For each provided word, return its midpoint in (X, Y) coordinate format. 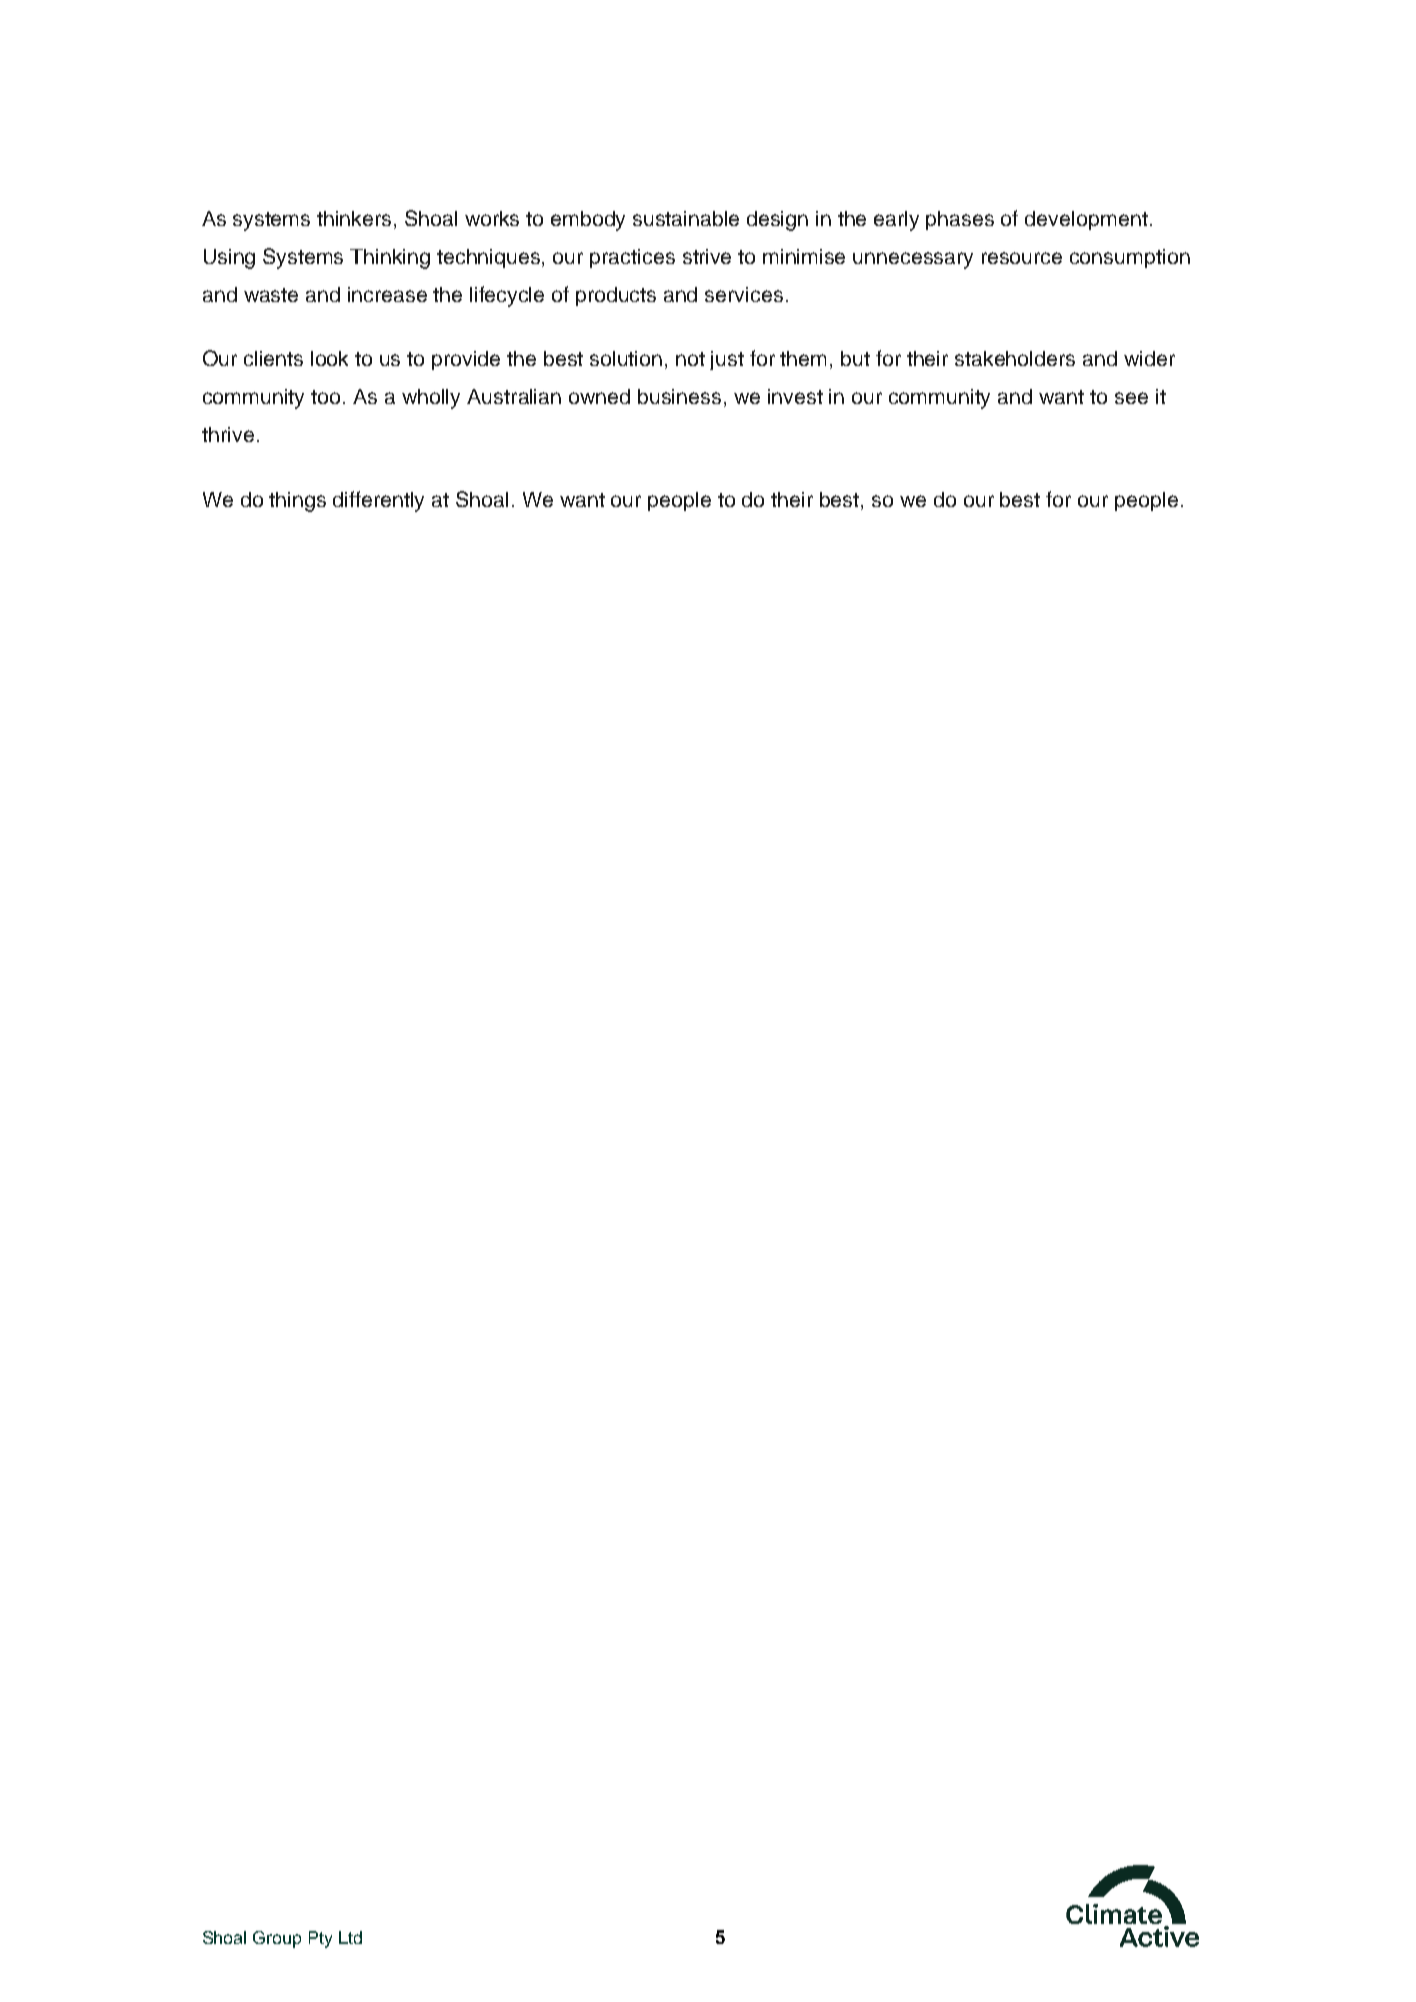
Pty (320, 1939)
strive (707, 256)
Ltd (350, 1937)
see (1131, 398)
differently (378, 501)
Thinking (390, 259)
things (297, 502)
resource (1022, 258)
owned (599, 396)
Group (277, 1939)
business (679, 396)
